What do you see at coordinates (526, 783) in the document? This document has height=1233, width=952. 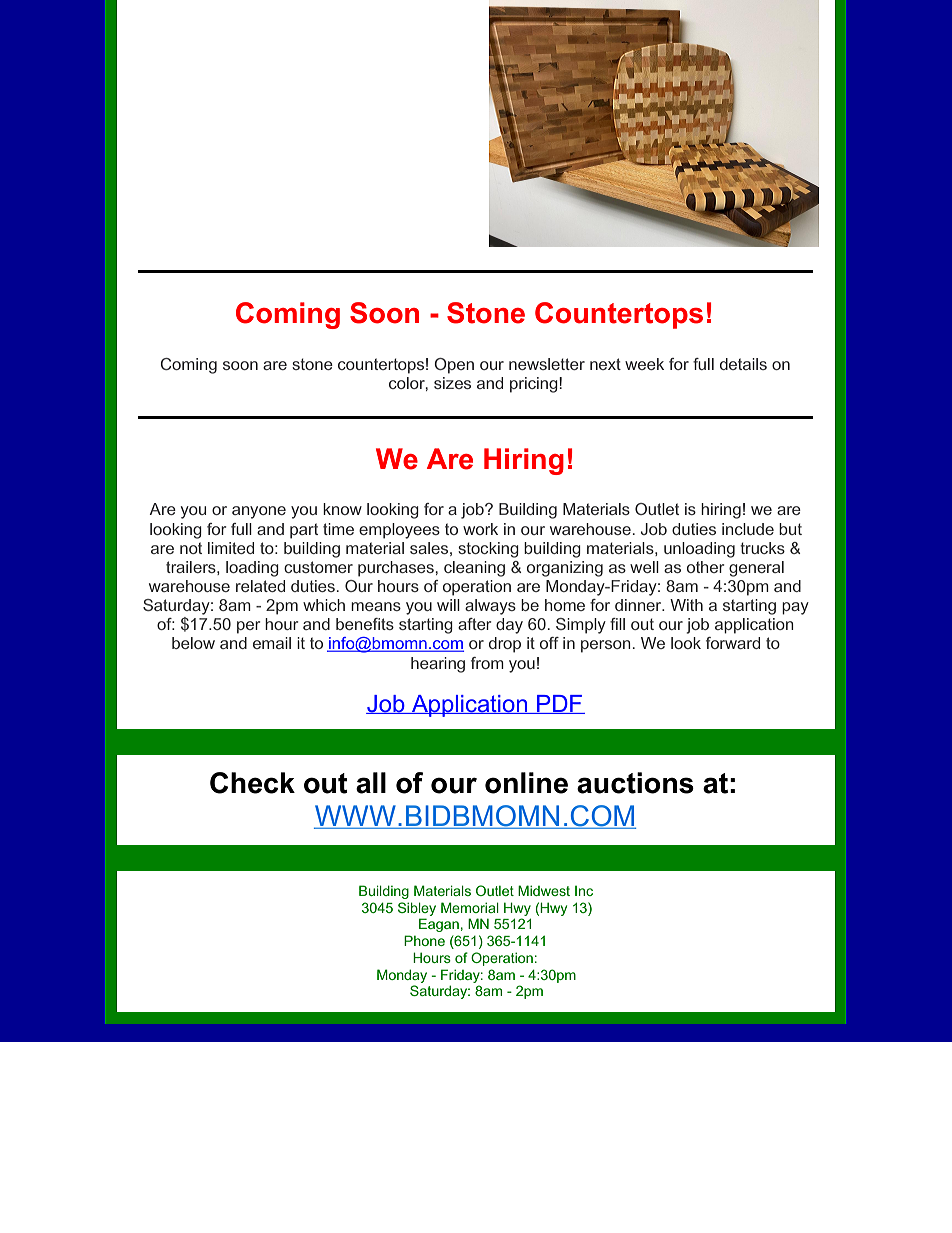 I see `online` at bounding box center [526, 783].
